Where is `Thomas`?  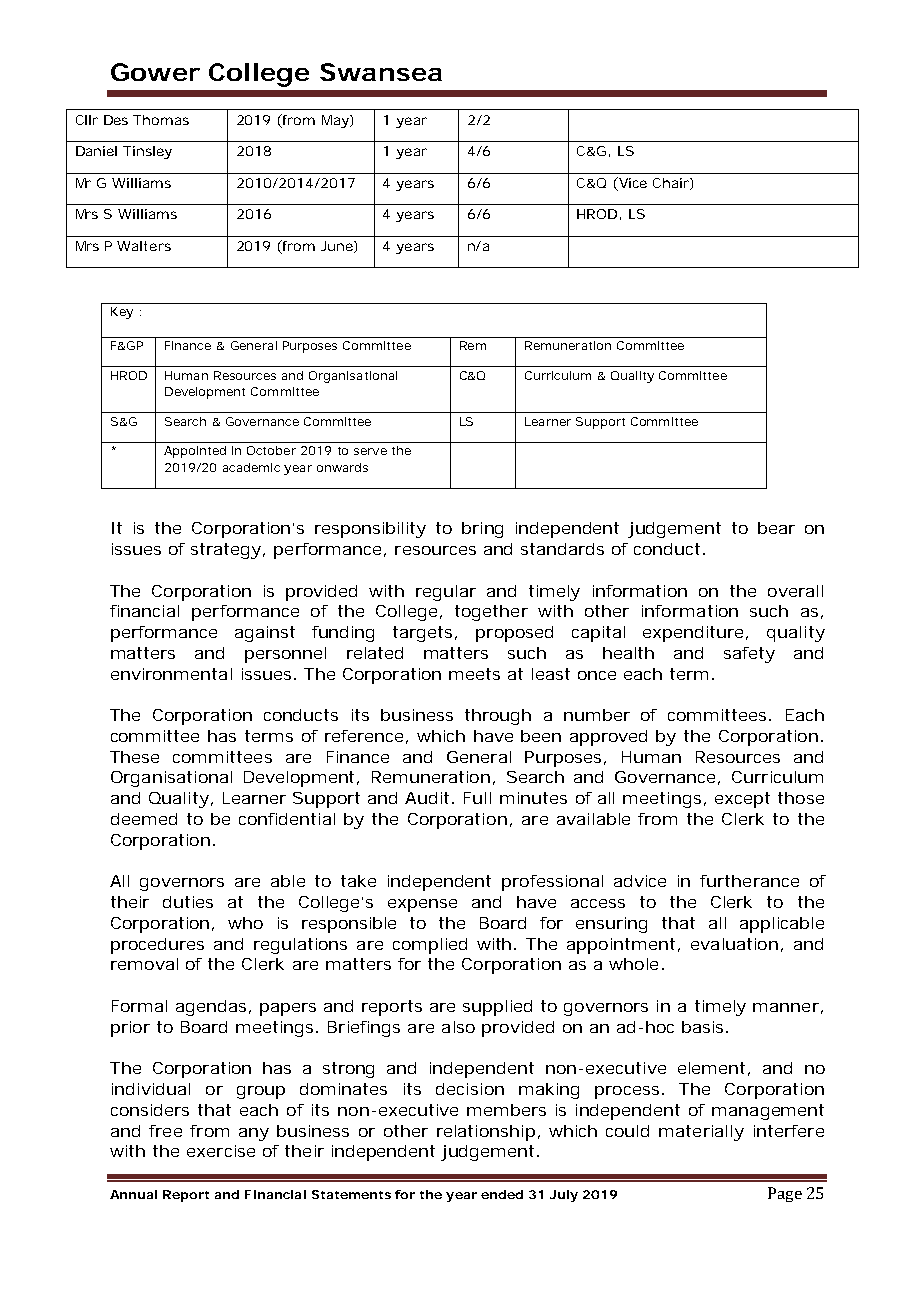 Thomas is located at coordinates (161, 120).
